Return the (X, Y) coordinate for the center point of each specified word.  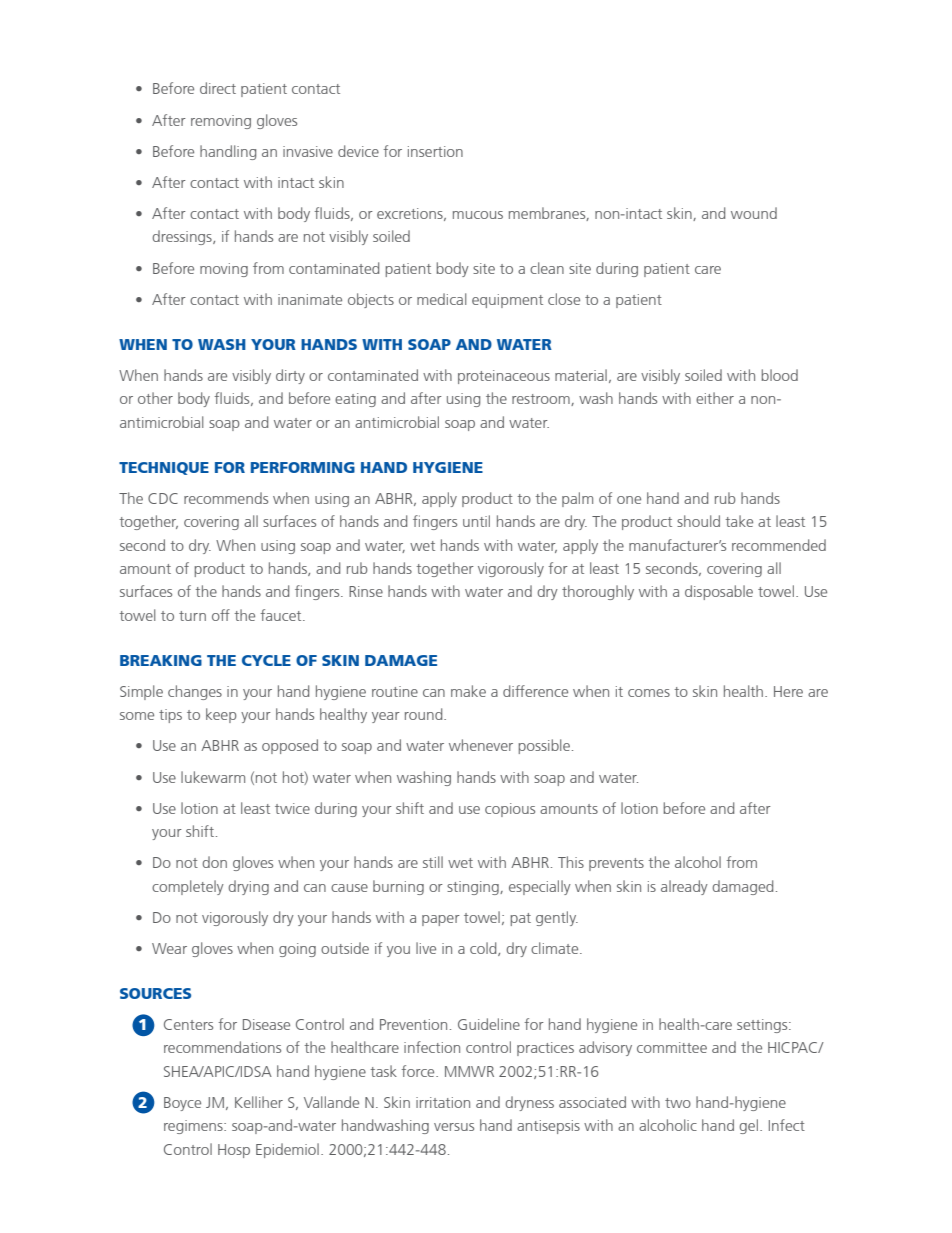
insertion (435, 151)
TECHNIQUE (164, 468)
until (476, 521)
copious (510, 810)
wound (754, 213)
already (684, 887)
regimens (194, 1127)
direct (218, 88)
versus (454, 1127)
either (715, 398)
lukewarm (213, 777)
